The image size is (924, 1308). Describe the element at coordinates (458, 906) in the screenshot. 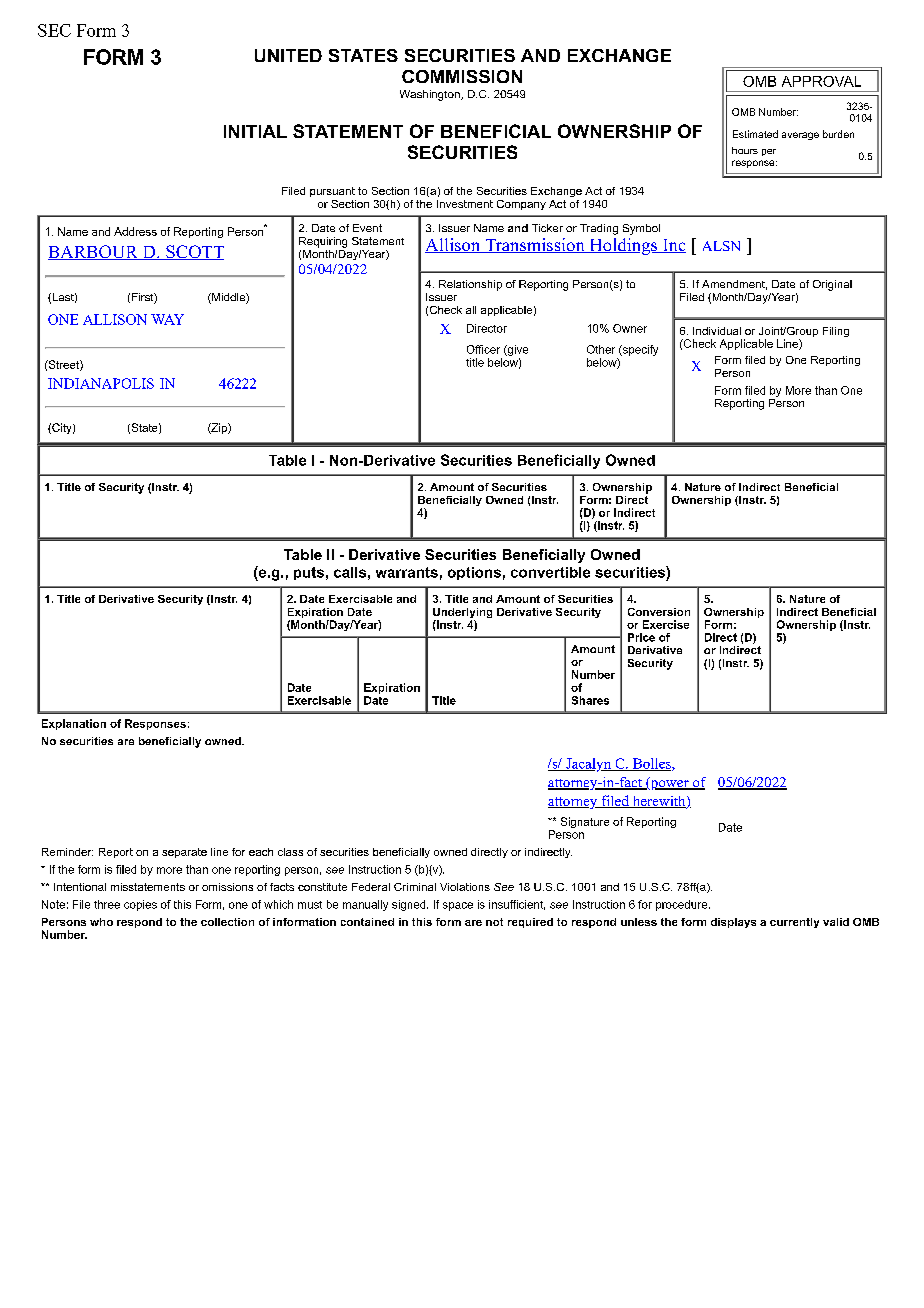

I see `space` at that location.
